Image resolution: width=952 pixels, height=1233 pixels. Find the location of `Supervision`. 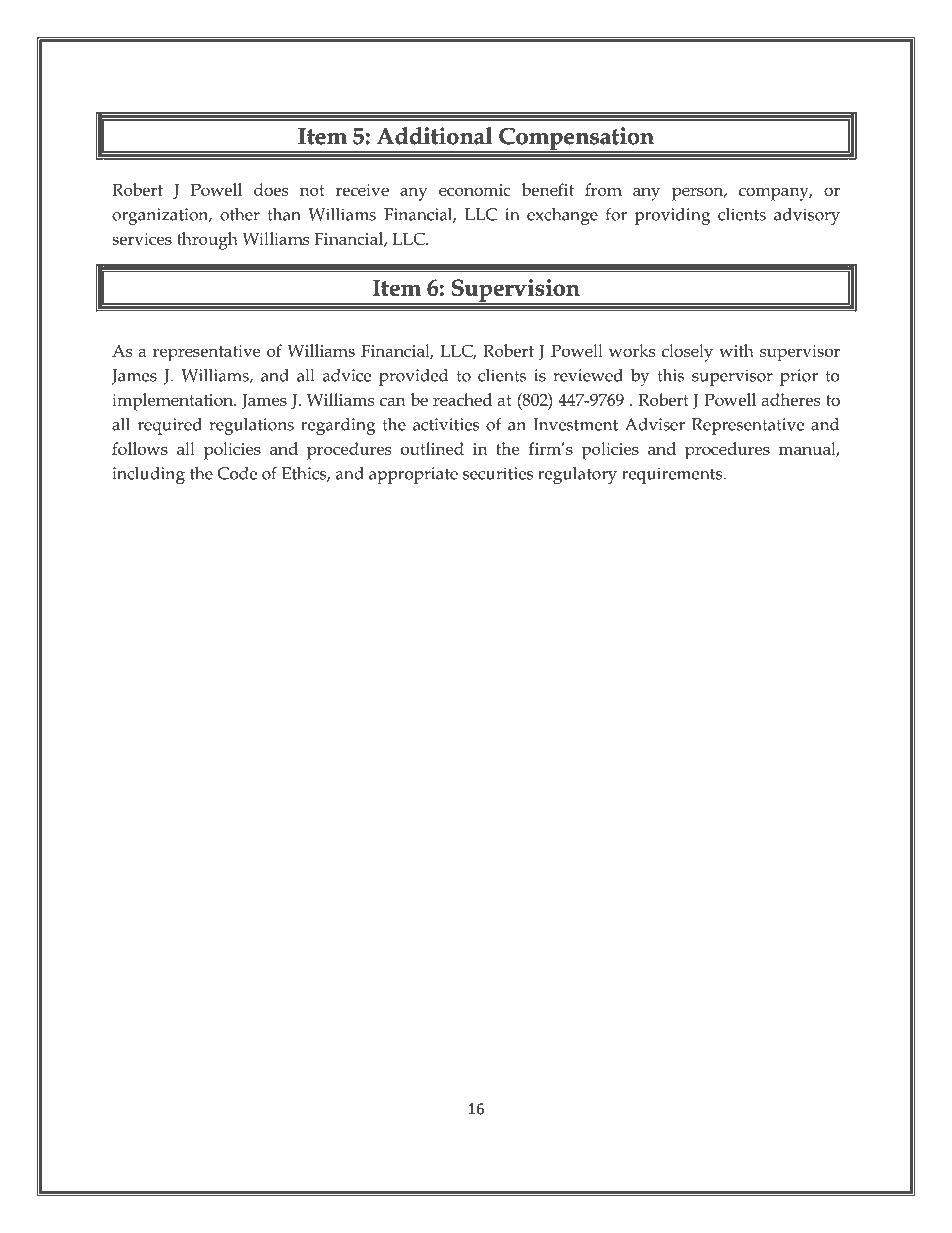

Supervision is located at coordinates (515, 291).
